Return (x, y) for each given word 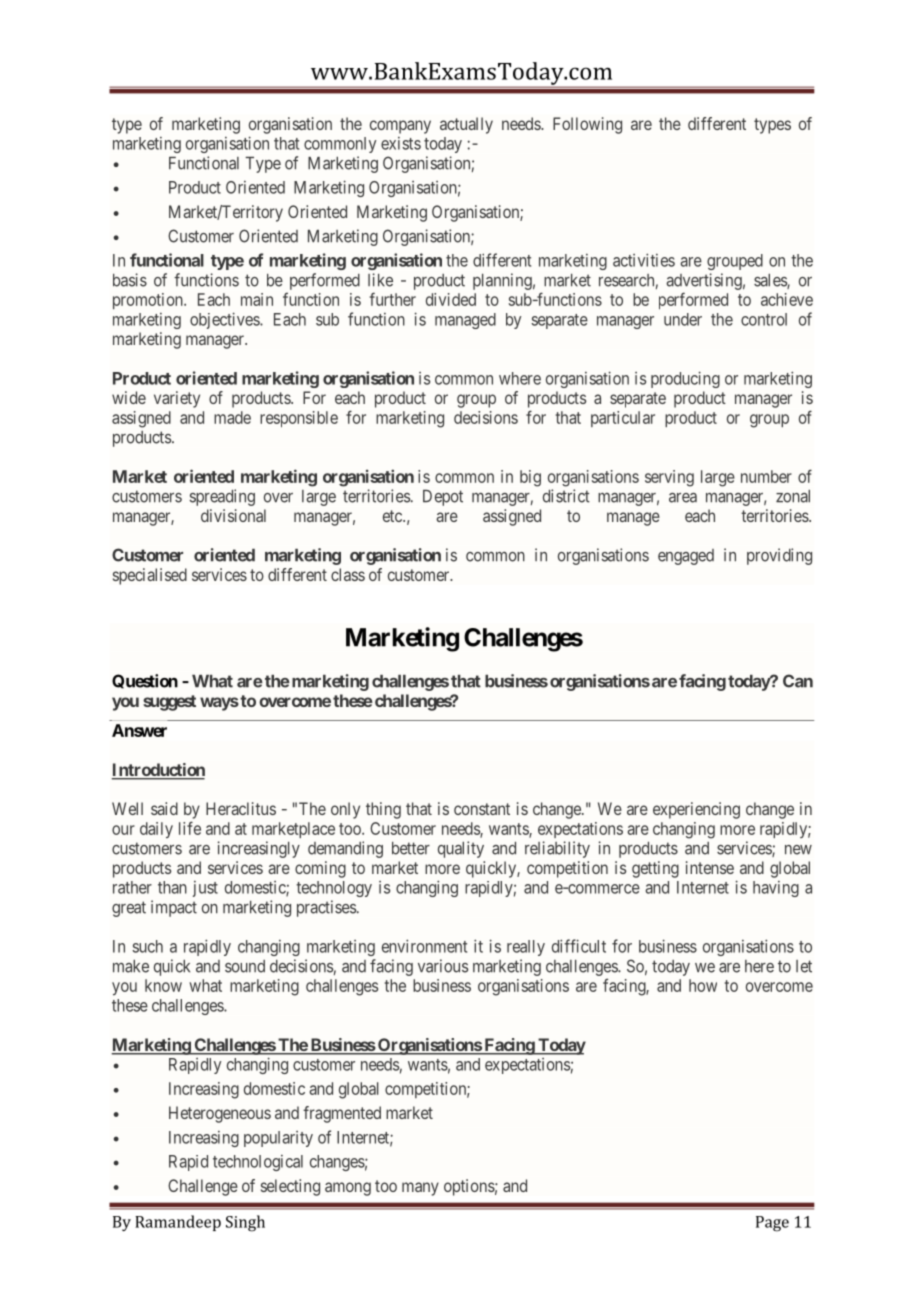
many (420, 1189)
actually (466, 125)
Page (772, 1224)
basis (130, 280)
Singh (245, 1223)
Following (587, 125)
